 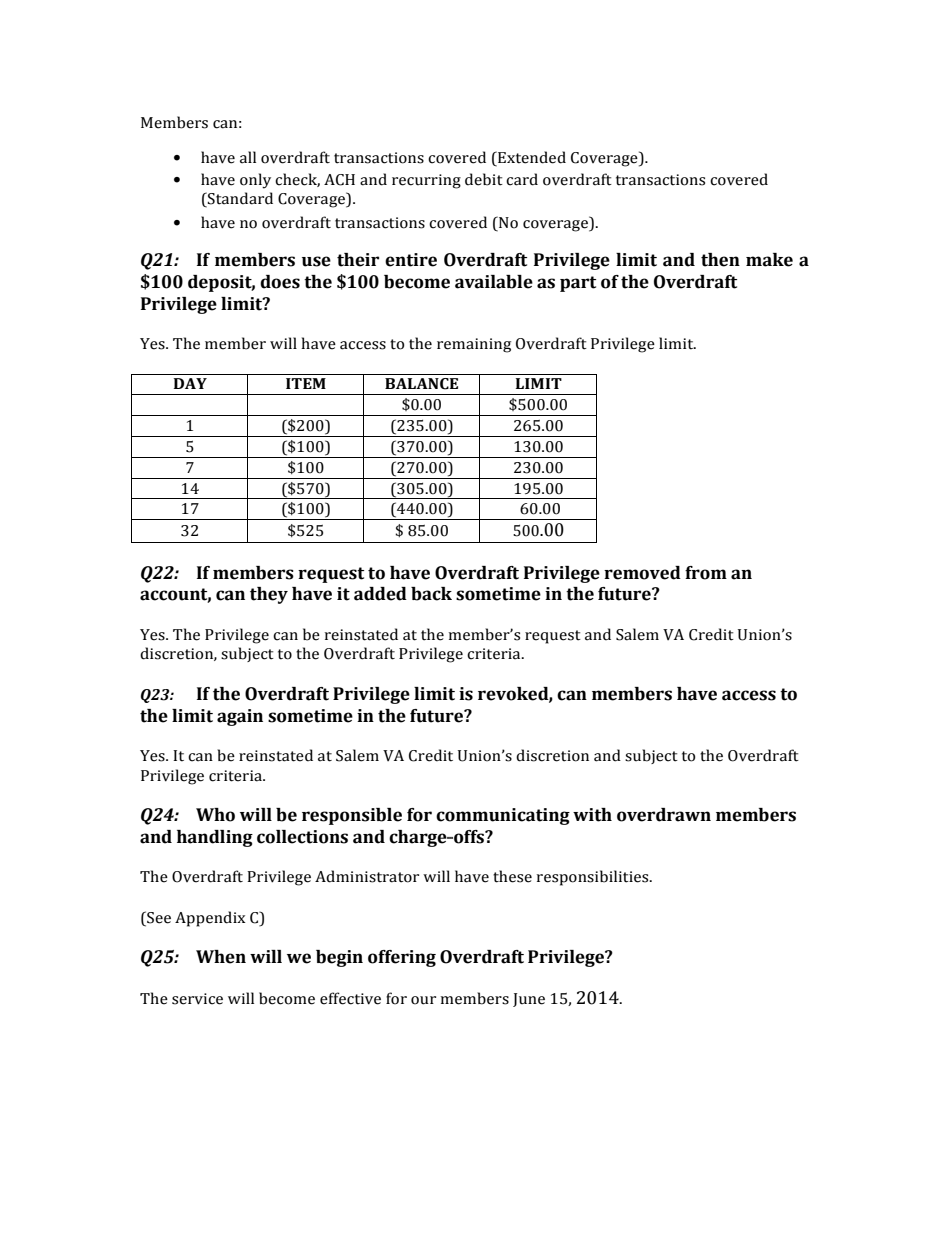 What do you see at coordinates (706, 573) in the screenshot?
I see `from` at bounding box center [706, 573].
